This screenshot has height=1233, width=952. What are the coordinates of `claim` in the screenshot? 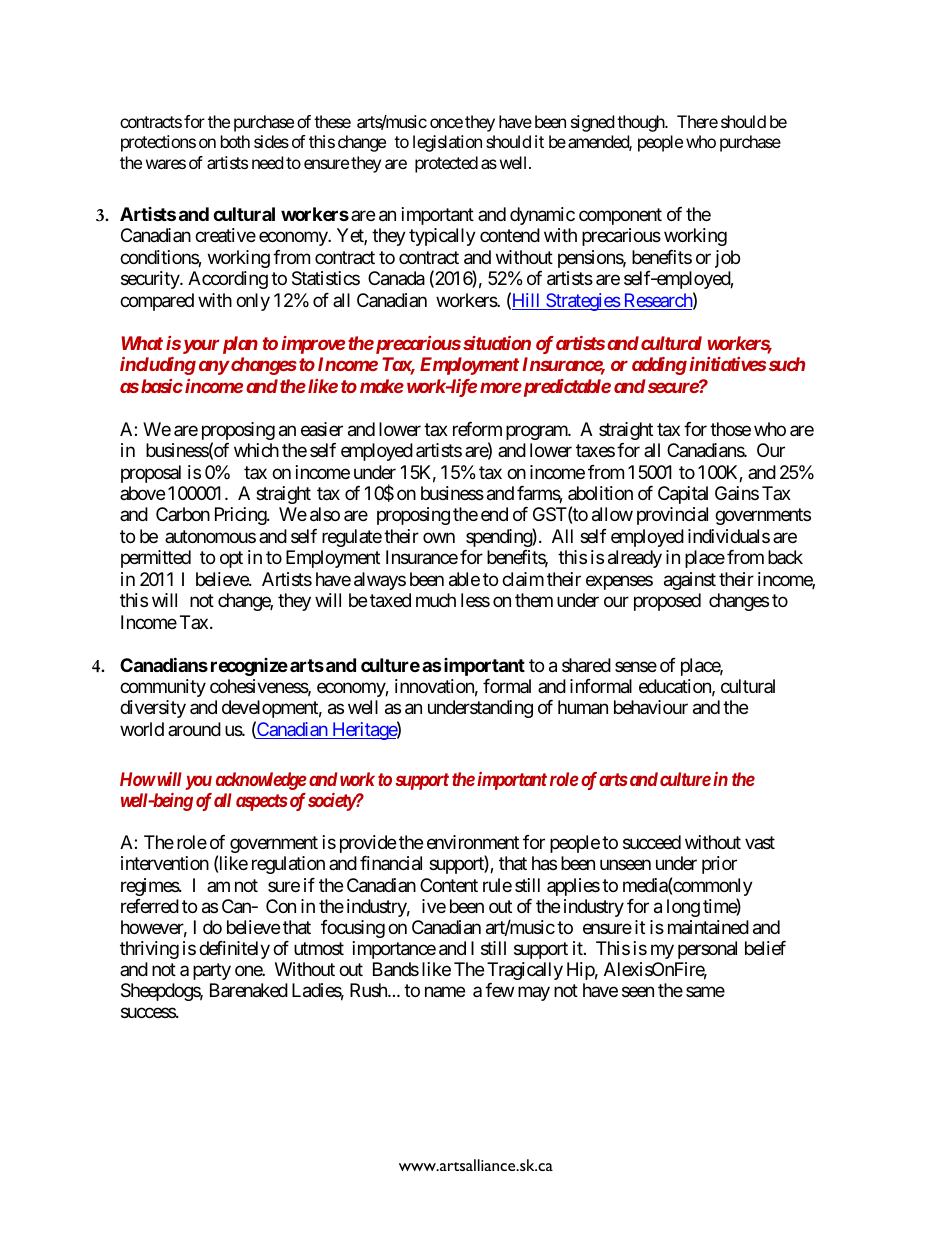 It's located at (523, 579).
